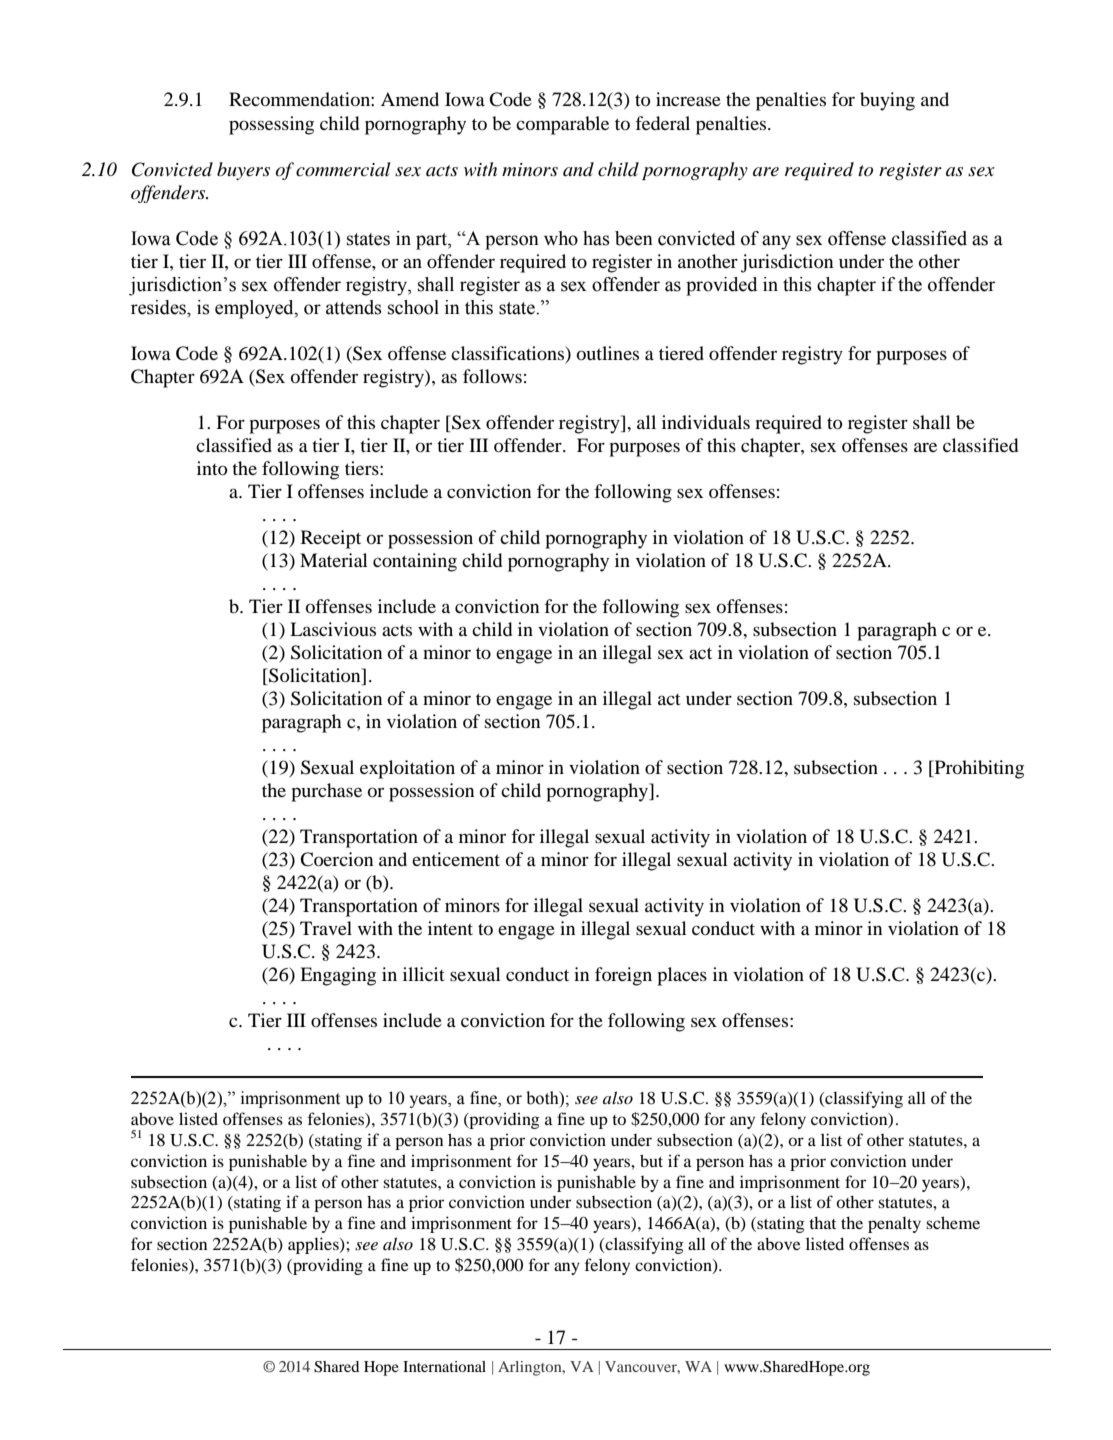 The height and width of the document is (1440, 1113). I want to click on individuals, so click(706, 422).
